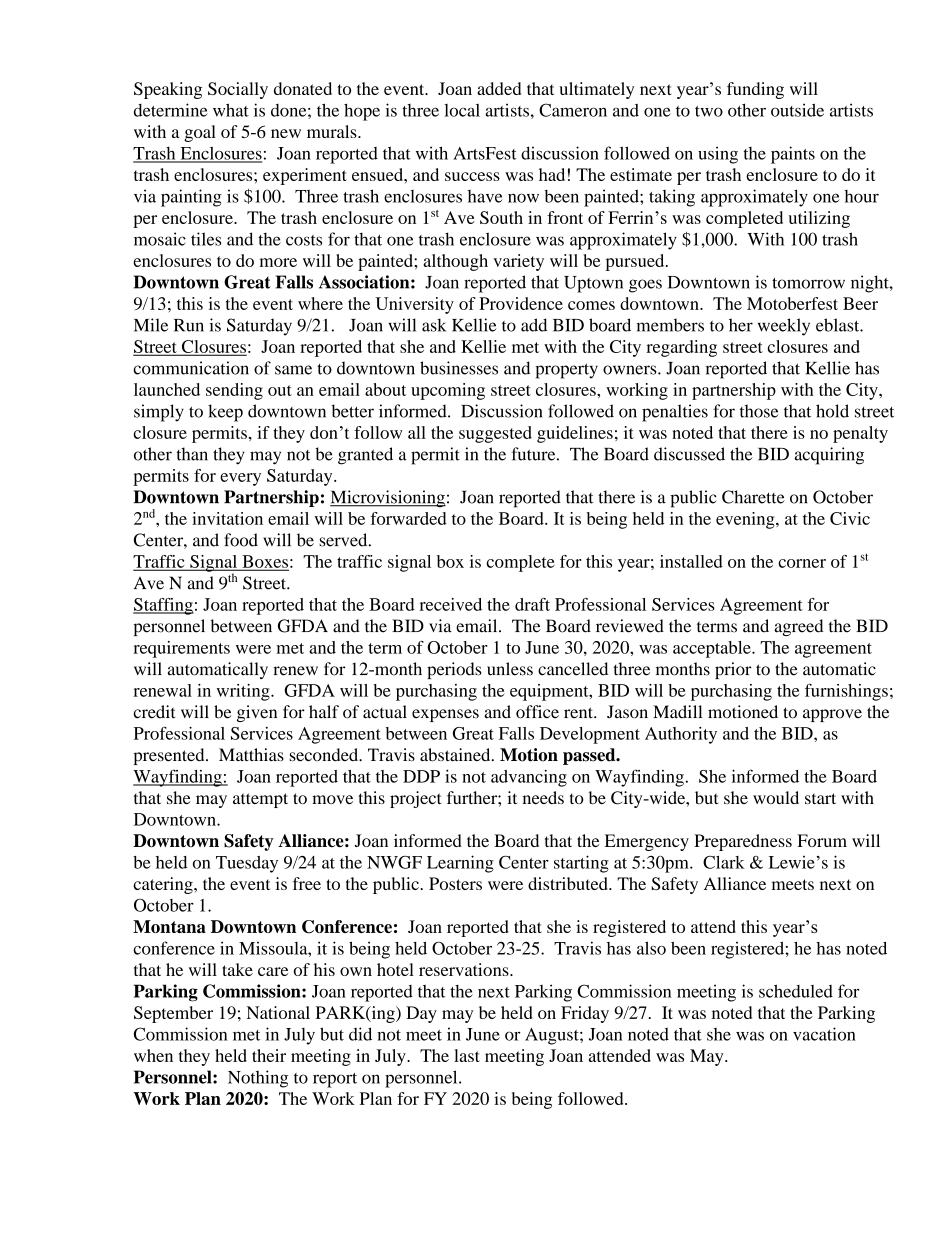 This screenshot has height=1233, width=952. Describe the element at coordinates (832, 715) in the screenshot. I see `approve` at that location.
